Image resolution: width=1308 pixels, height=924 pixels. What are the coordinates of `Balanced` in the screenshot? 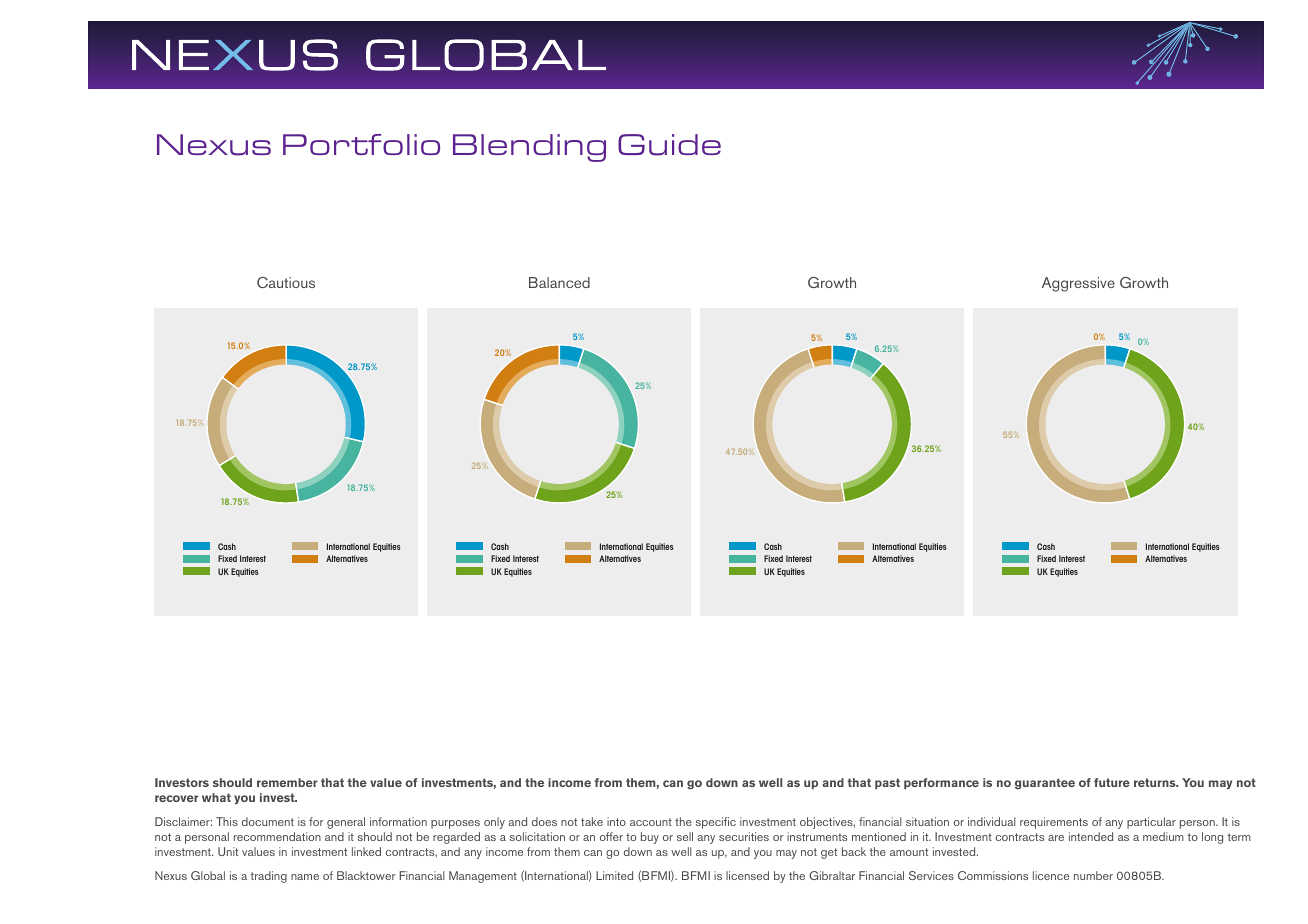 It's located at (559, 282).
